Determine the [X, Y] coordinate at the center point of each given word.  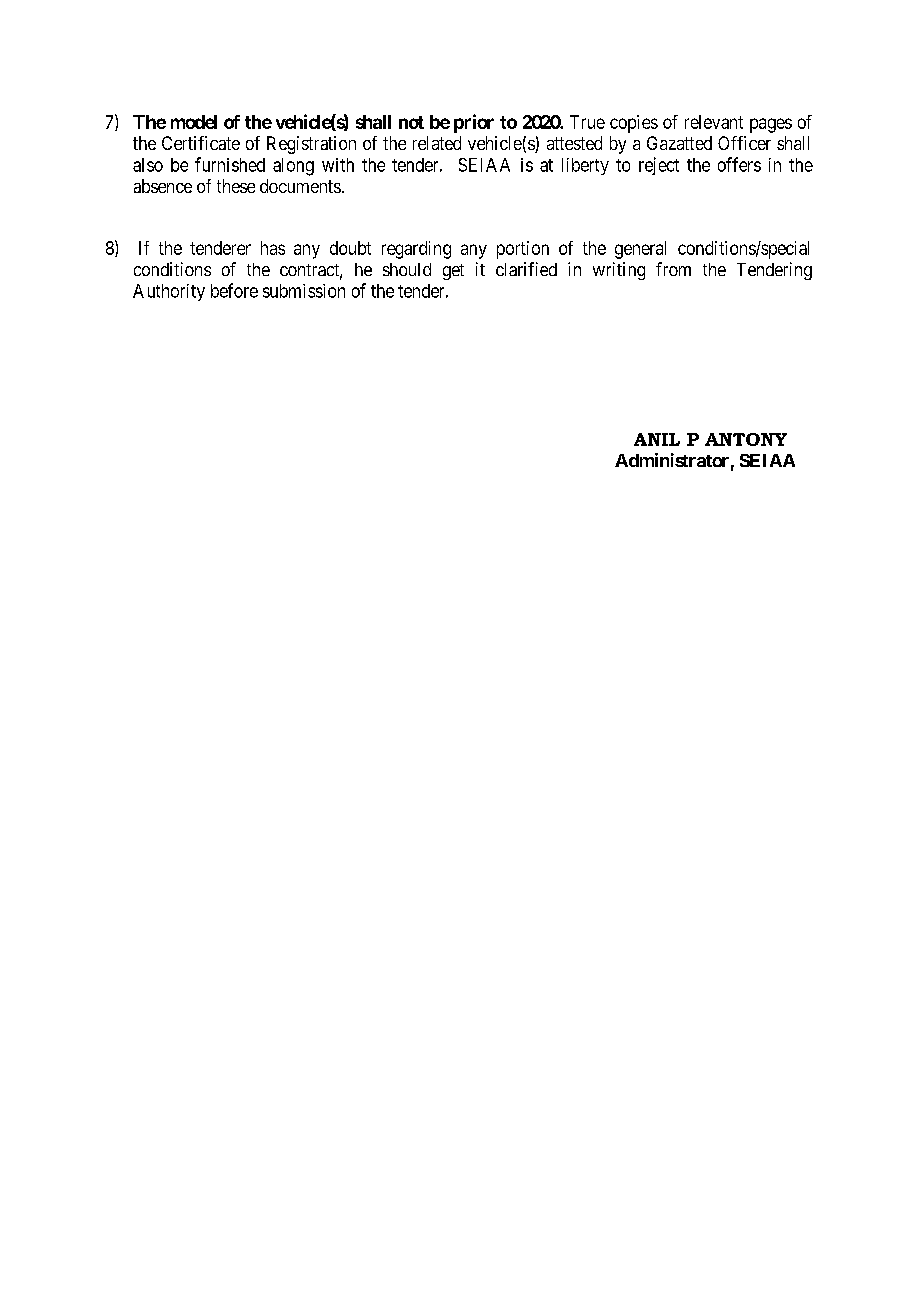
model [194, 122]
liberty [585, 166]
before [234, 290]
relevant [714, 122]
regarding [416, 250]
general [640, 250]
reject [659, 166]
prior [474, 123]
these [236, 186]
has [273, 248]
